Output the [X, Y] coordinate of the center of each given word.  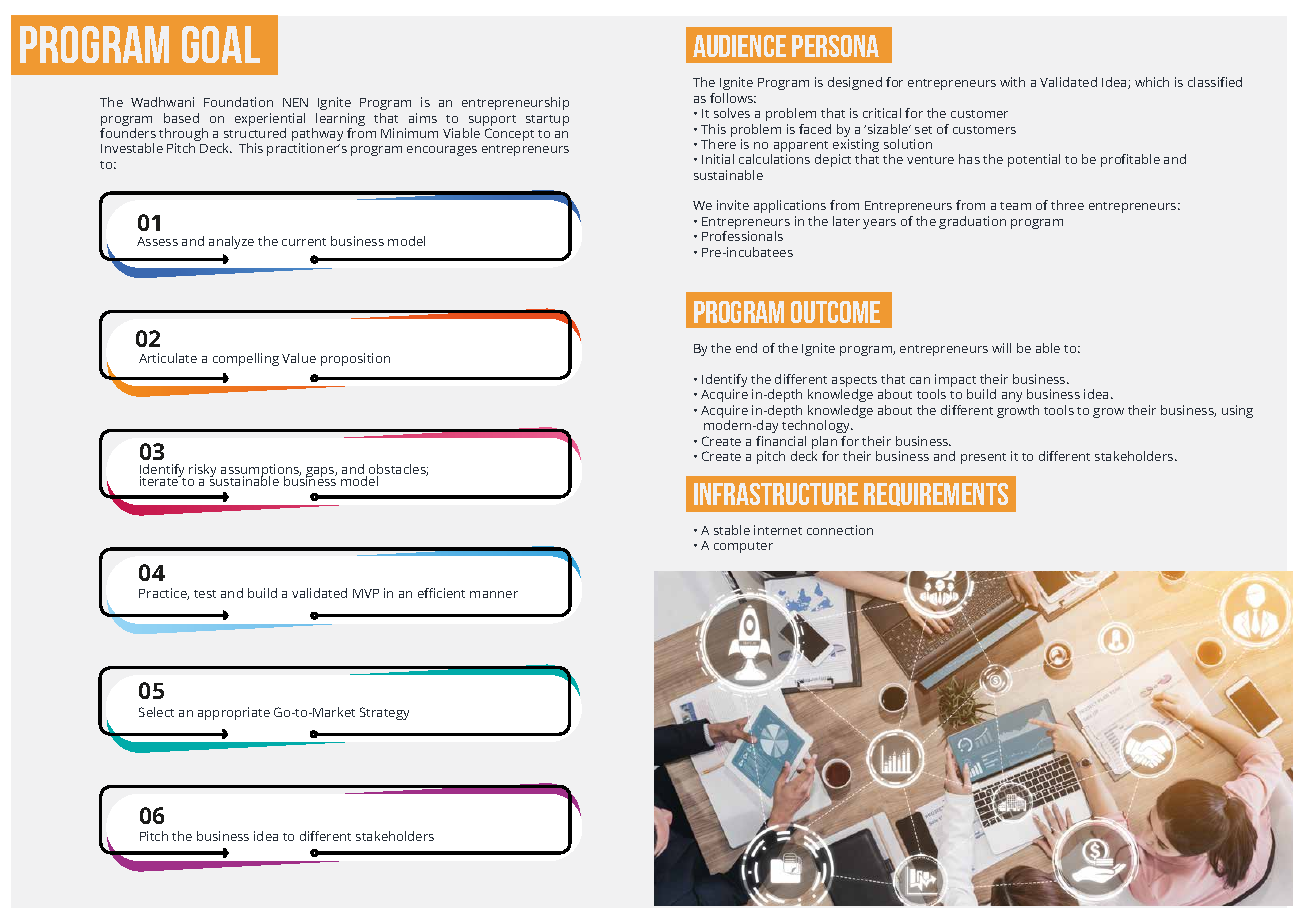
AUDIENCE [739, 46]
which [1152, 82]
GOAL [221, 44]
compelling [246, 359]
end [746, 348]
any [1012, 397]
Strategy [384, 713]
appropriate [234, 713]
